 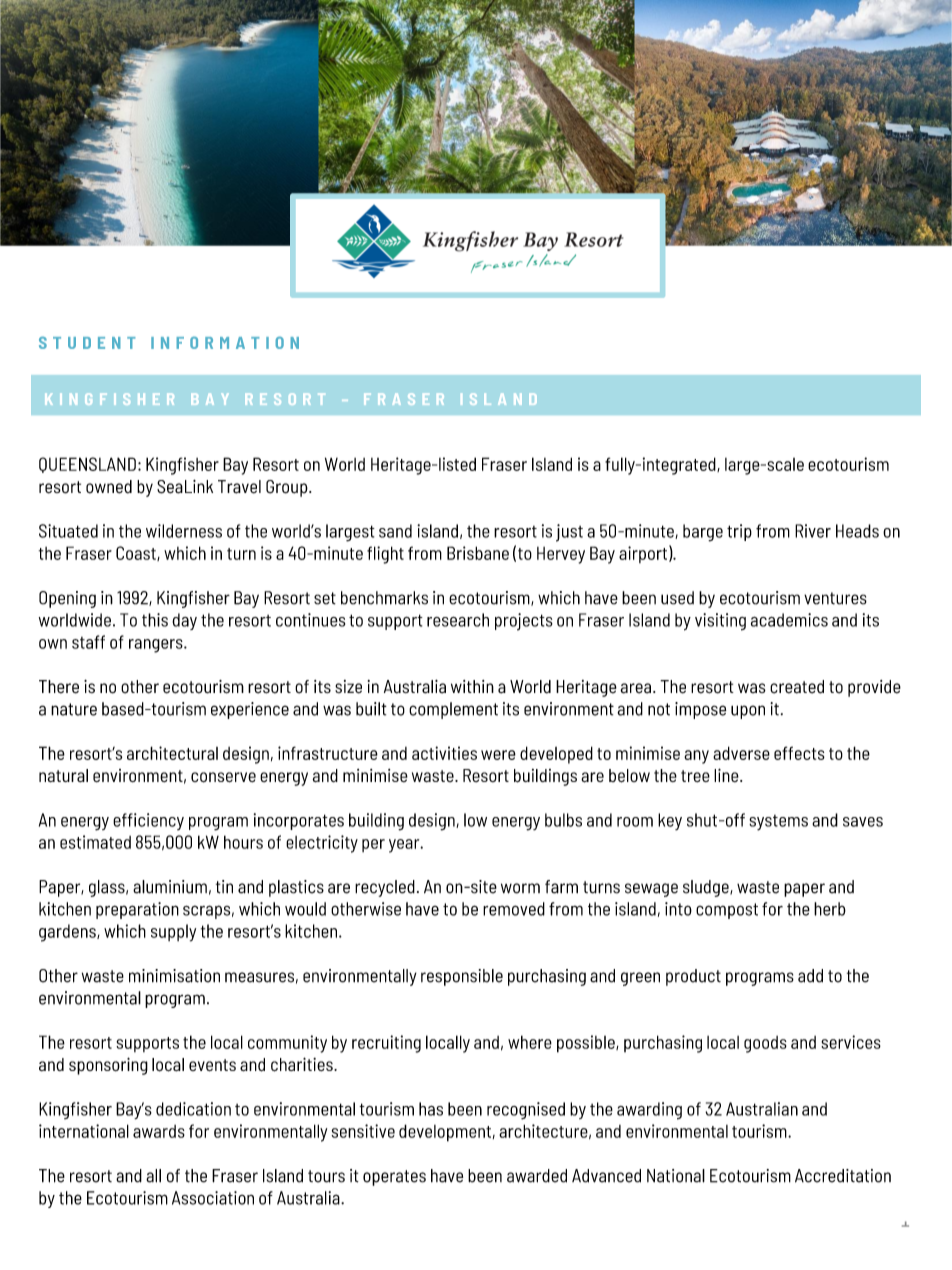 I want to click on efficiency, so click(x=148, y=821).
